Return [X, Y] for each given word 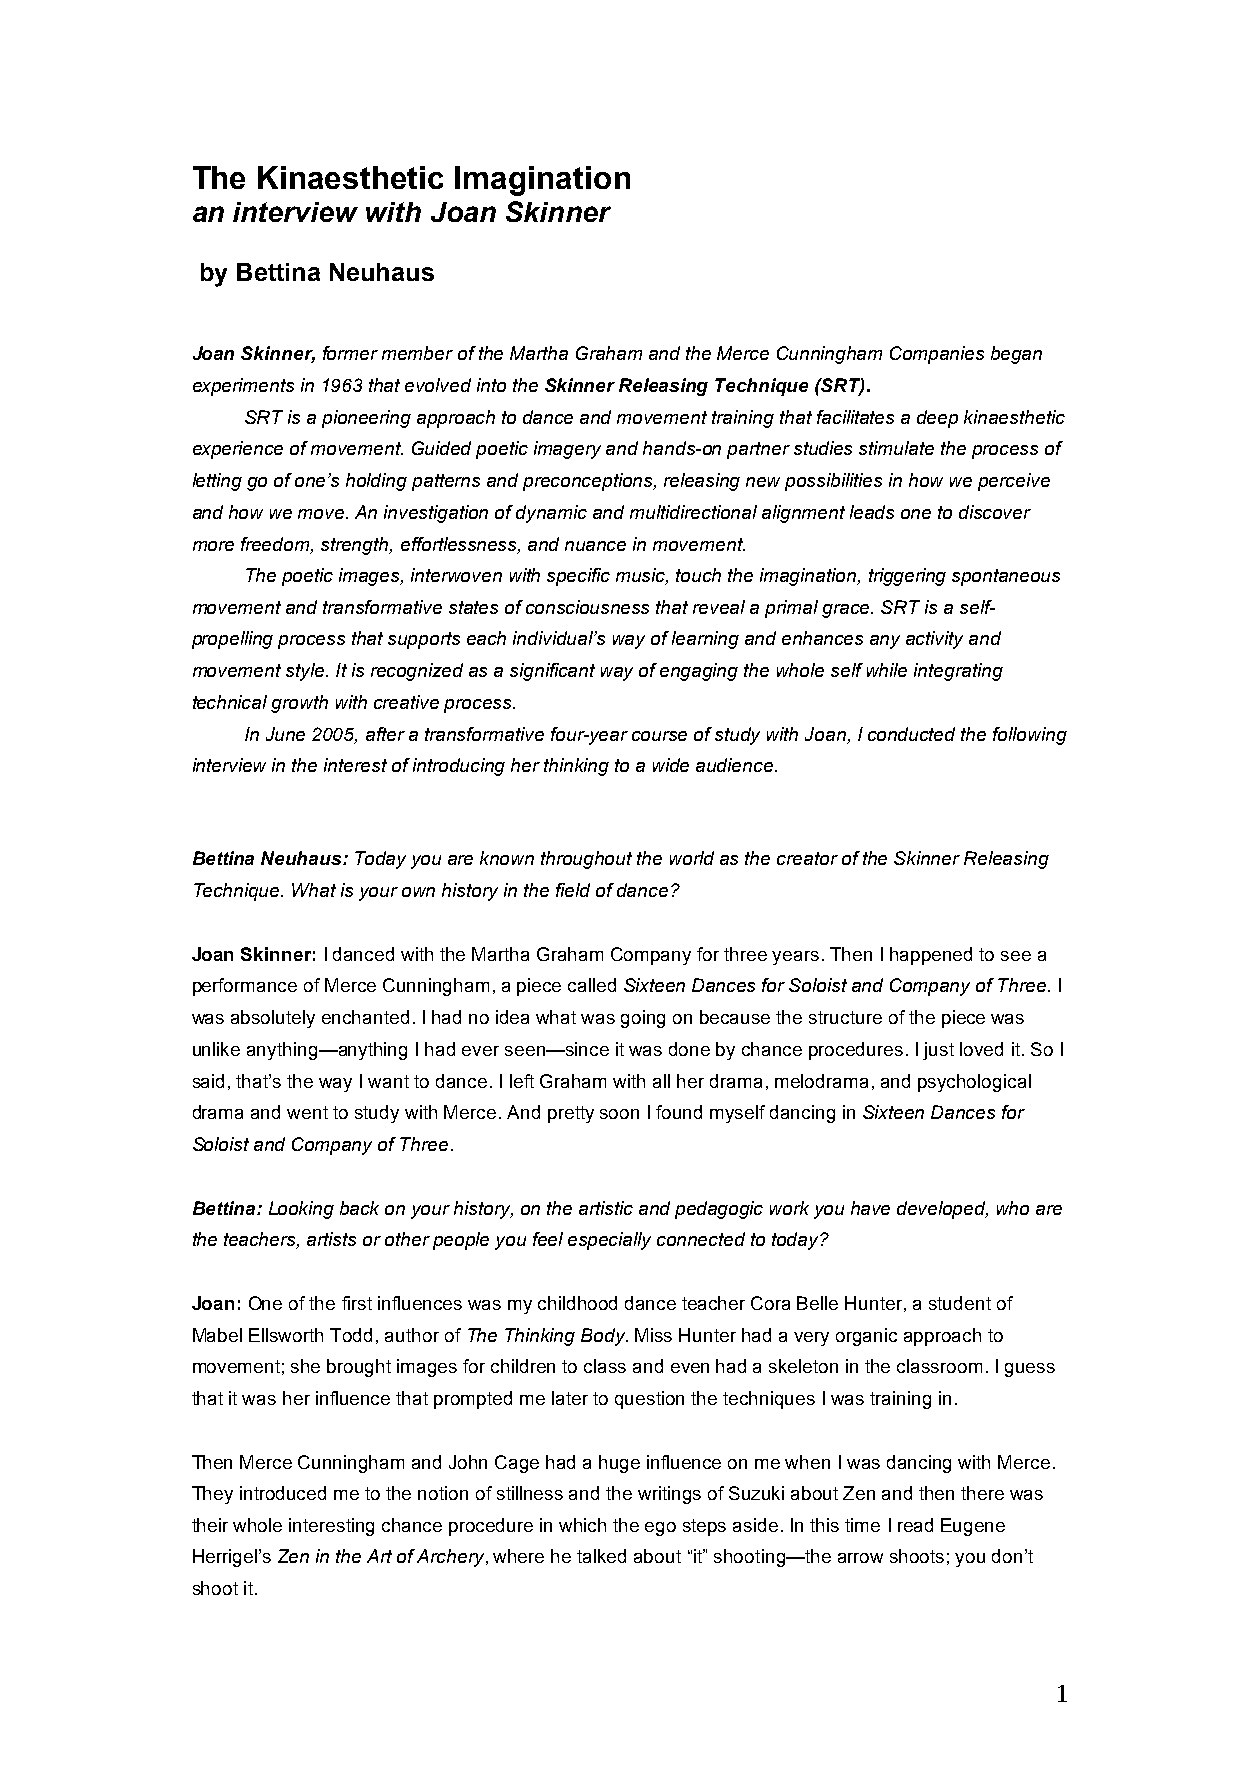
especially [609, 1241]
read [915, 1525]
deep [937, 419]
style [306, 672]
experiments [243, 387]
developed [942, 1210]
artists [331, 1239]
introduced [283, 1493]
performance [245, 987]
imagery [567, 450]
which [582, 1525]
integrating [958, 672]
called [592, 985]
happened [931, 956]
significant [552, 672]
